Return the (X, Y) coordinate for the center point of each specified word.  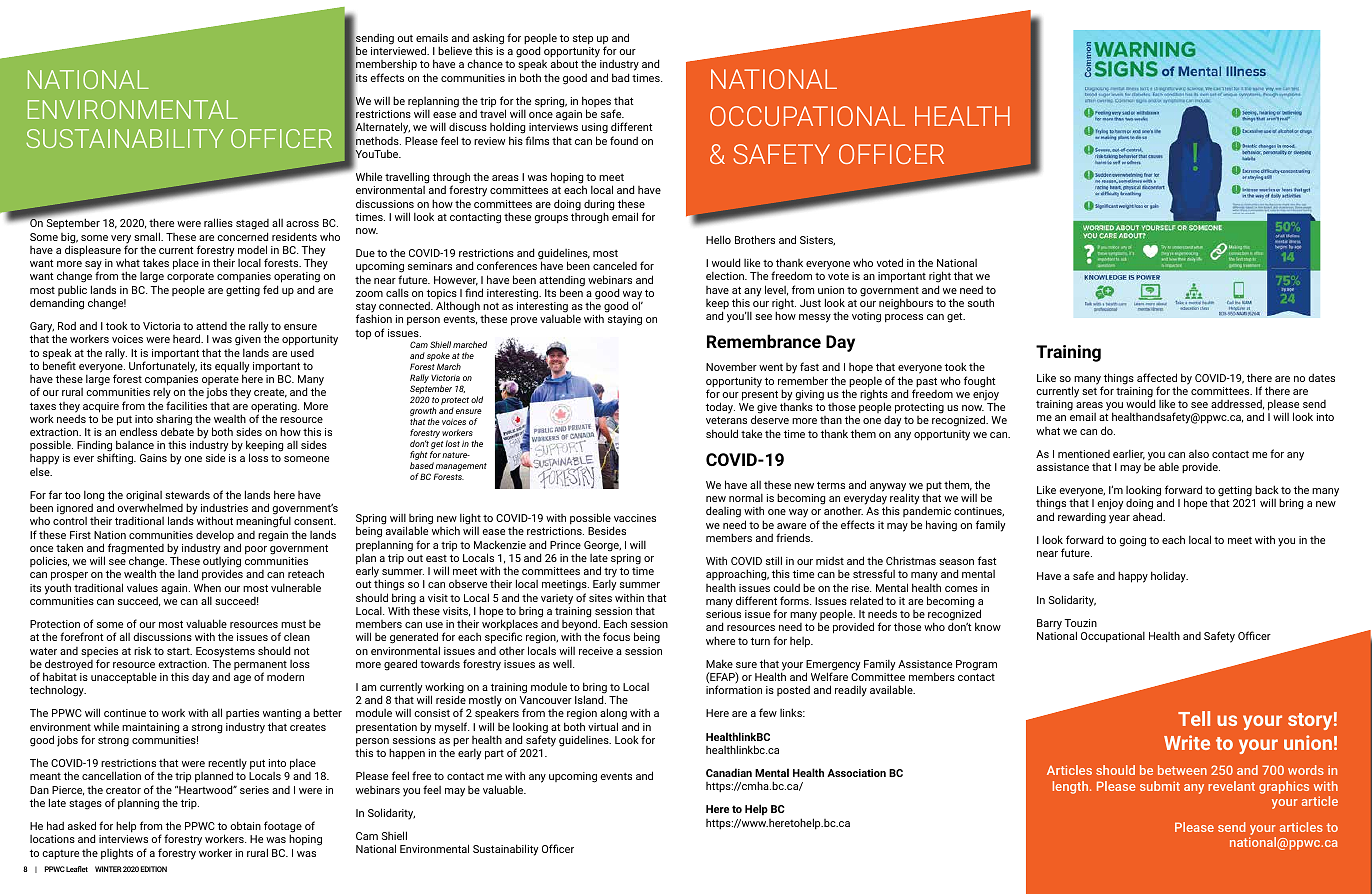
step (583, 39)
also (1199, 454)
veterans (726, 420)
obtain (245, 825)
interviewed (400, 50)
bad (620, 77)
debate (177, 431)
